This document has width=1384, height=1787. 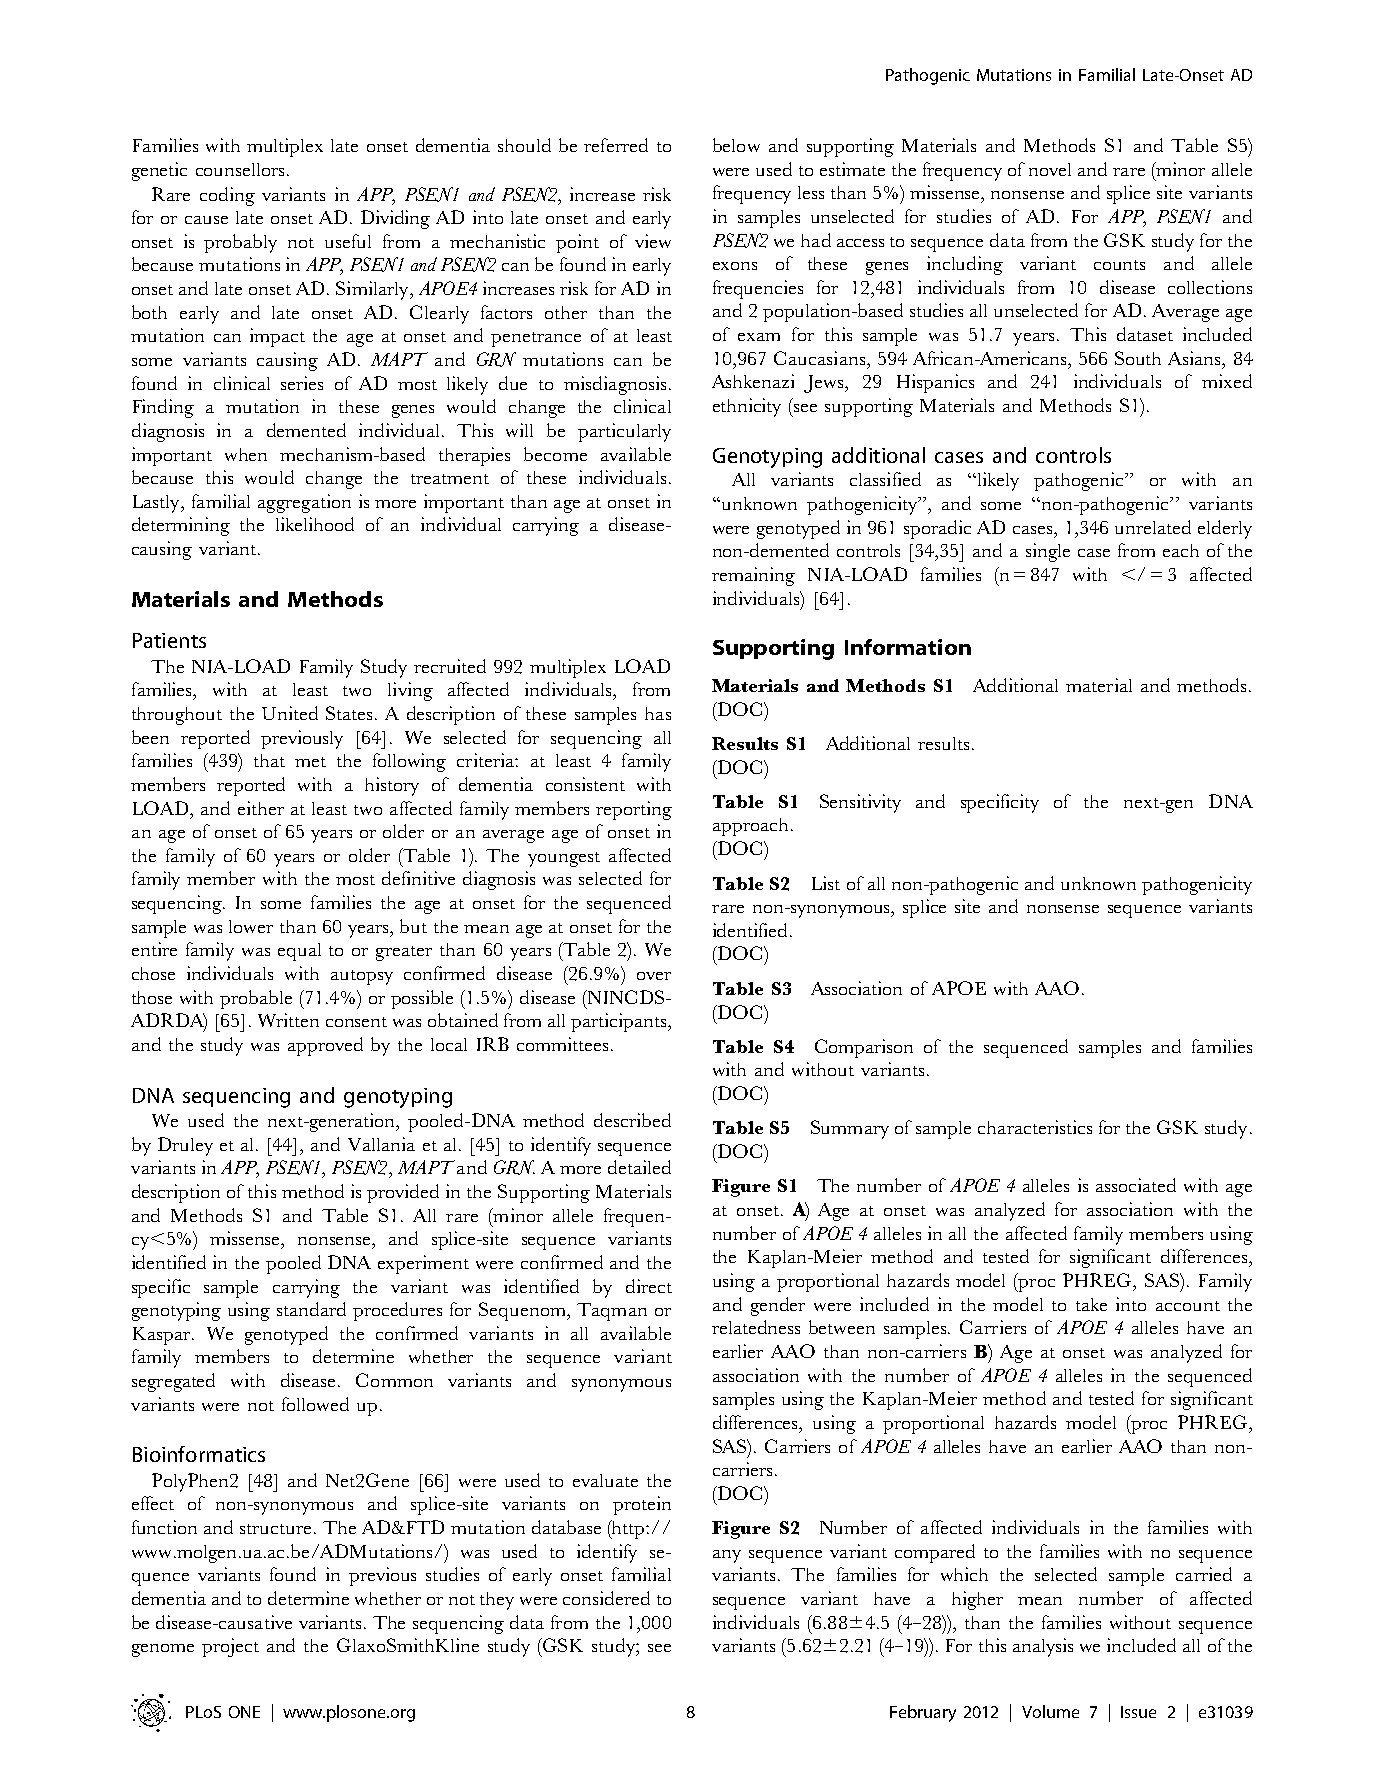 What do you see at coordinates (1136, 1185) in the document?
I see `associated` at bounding box center [1136, 1185].
